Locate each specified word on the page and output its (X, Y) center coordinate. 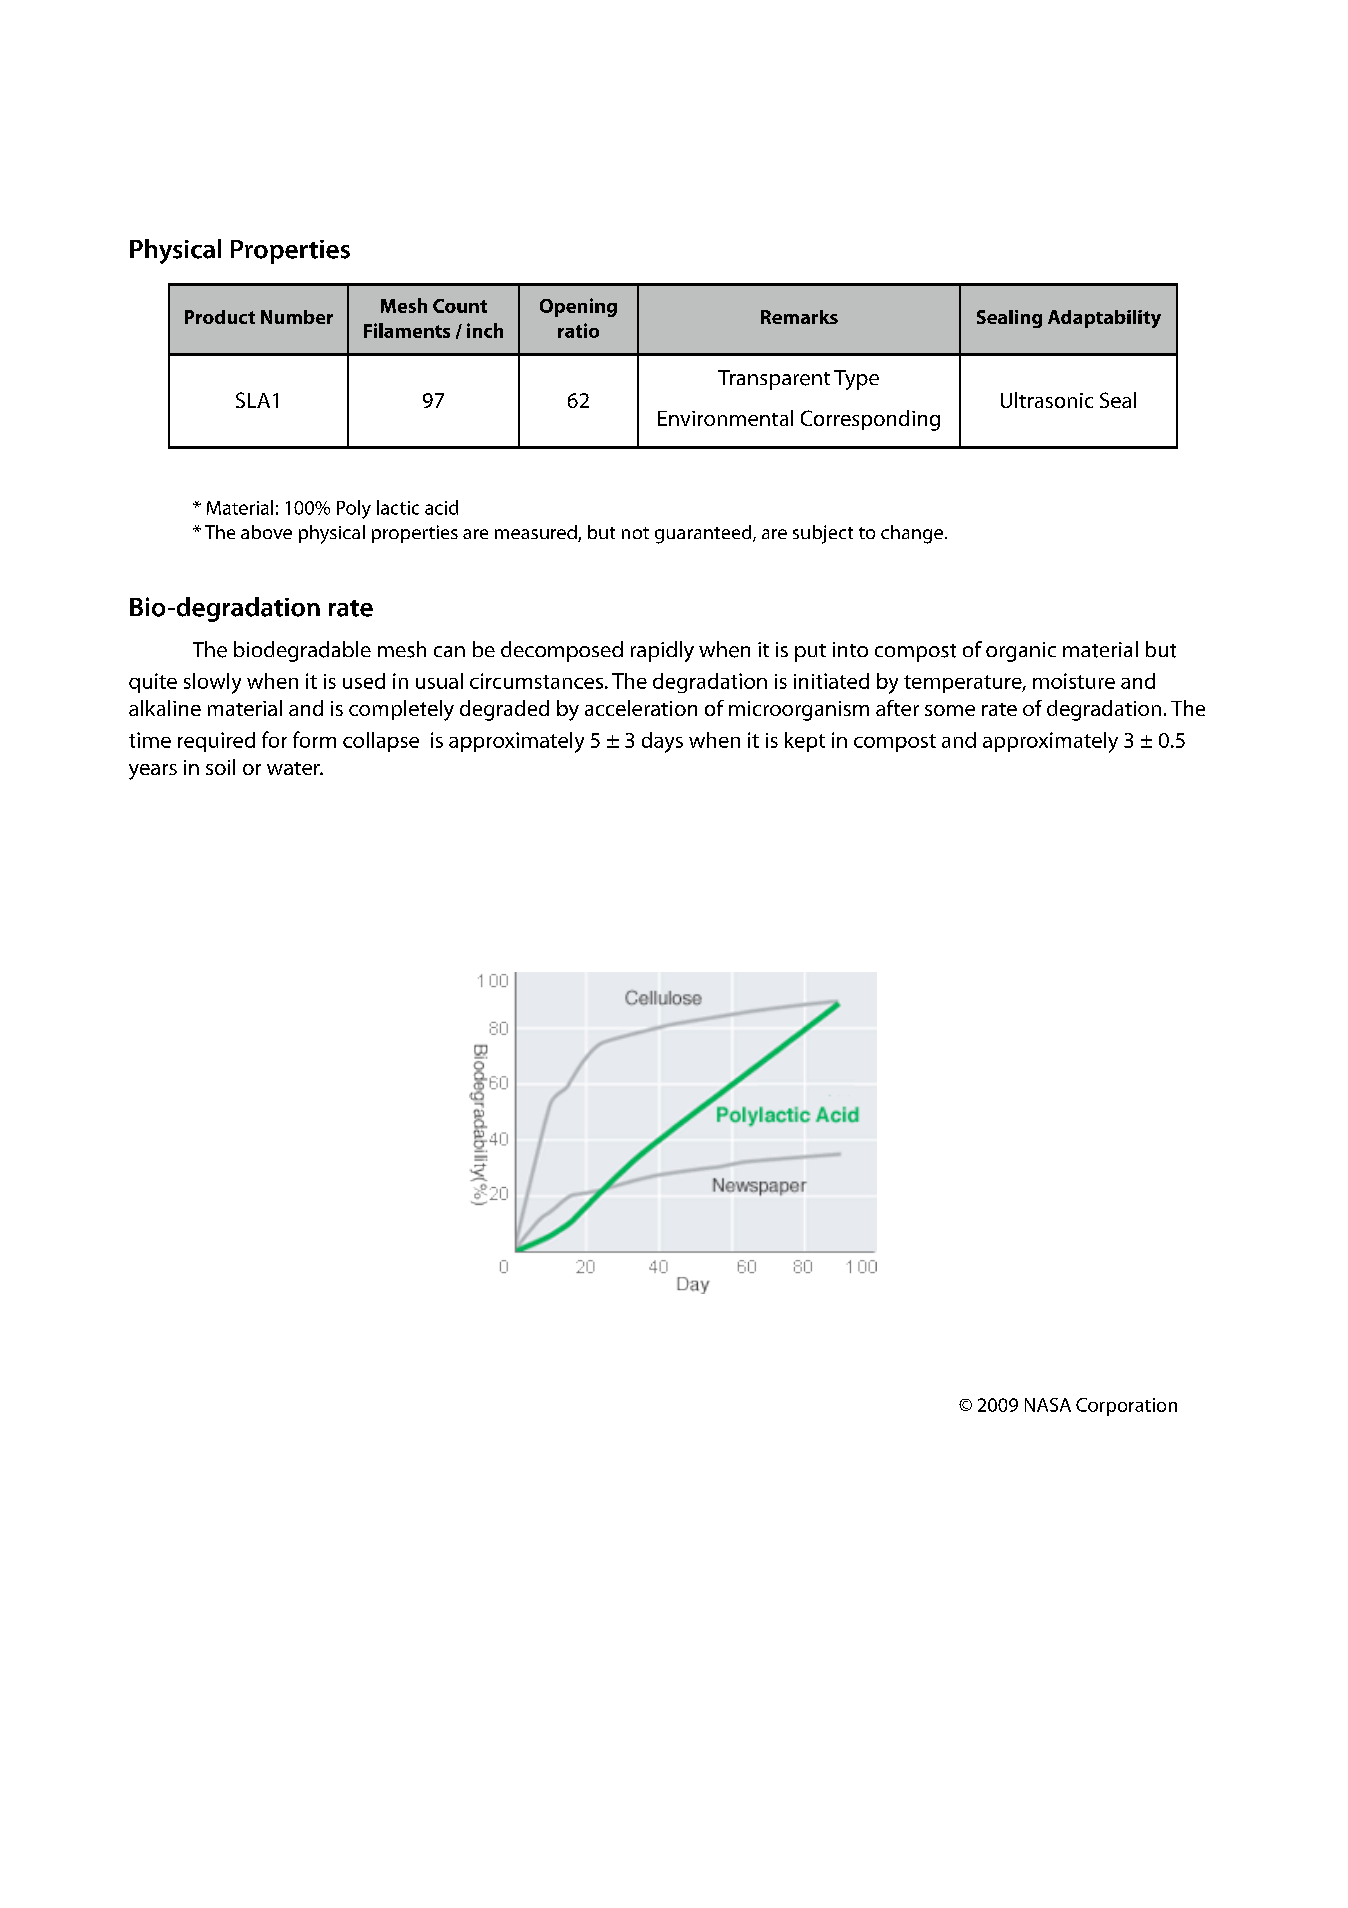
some (950, 710)
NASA (1048, 1405)
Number (297, 317)
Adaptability (1104, 319)
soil (220, 767)
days (662, 742)
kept (805, 742)
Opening (578, 307)
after (897, 708)
